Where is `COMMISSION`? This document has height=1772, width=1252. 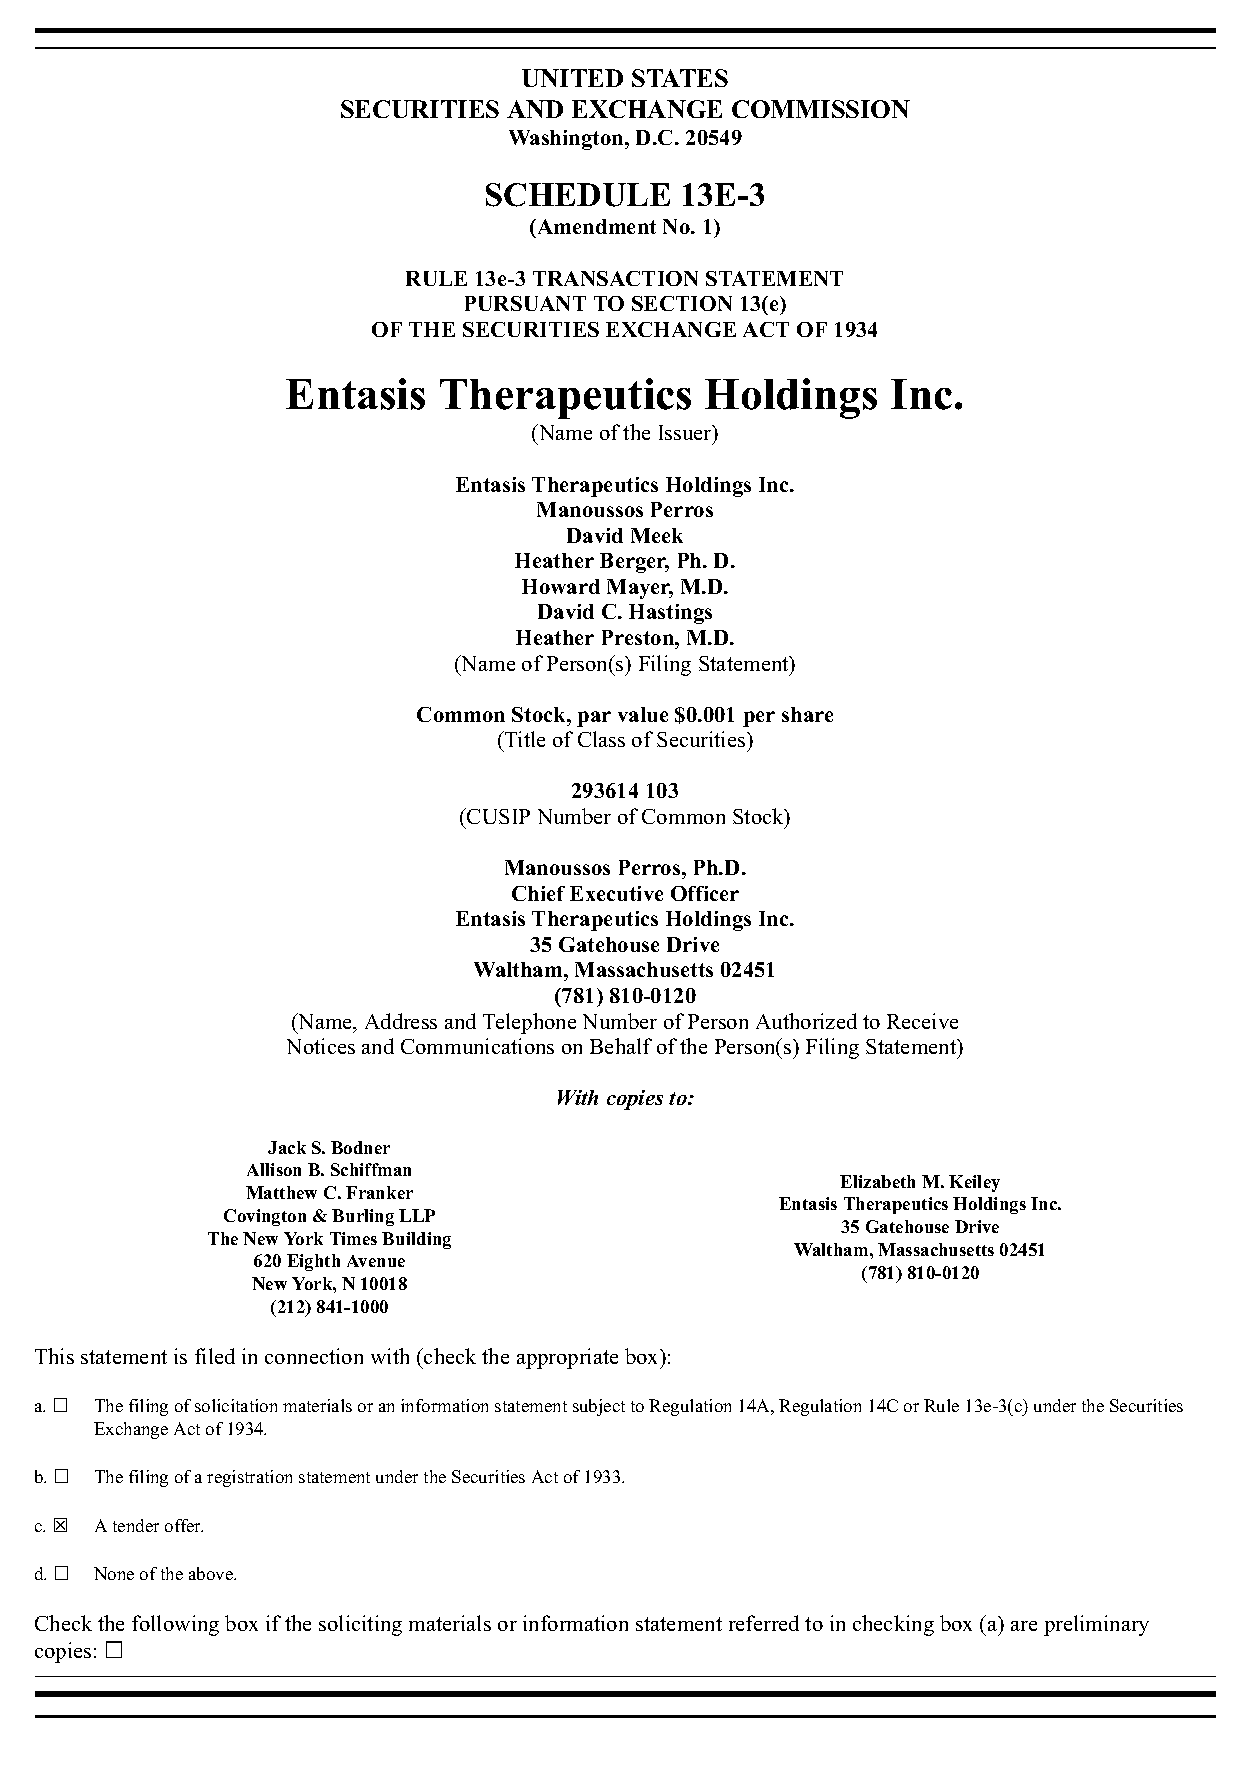 COMMISSION is located at coordinates (821, 109).
